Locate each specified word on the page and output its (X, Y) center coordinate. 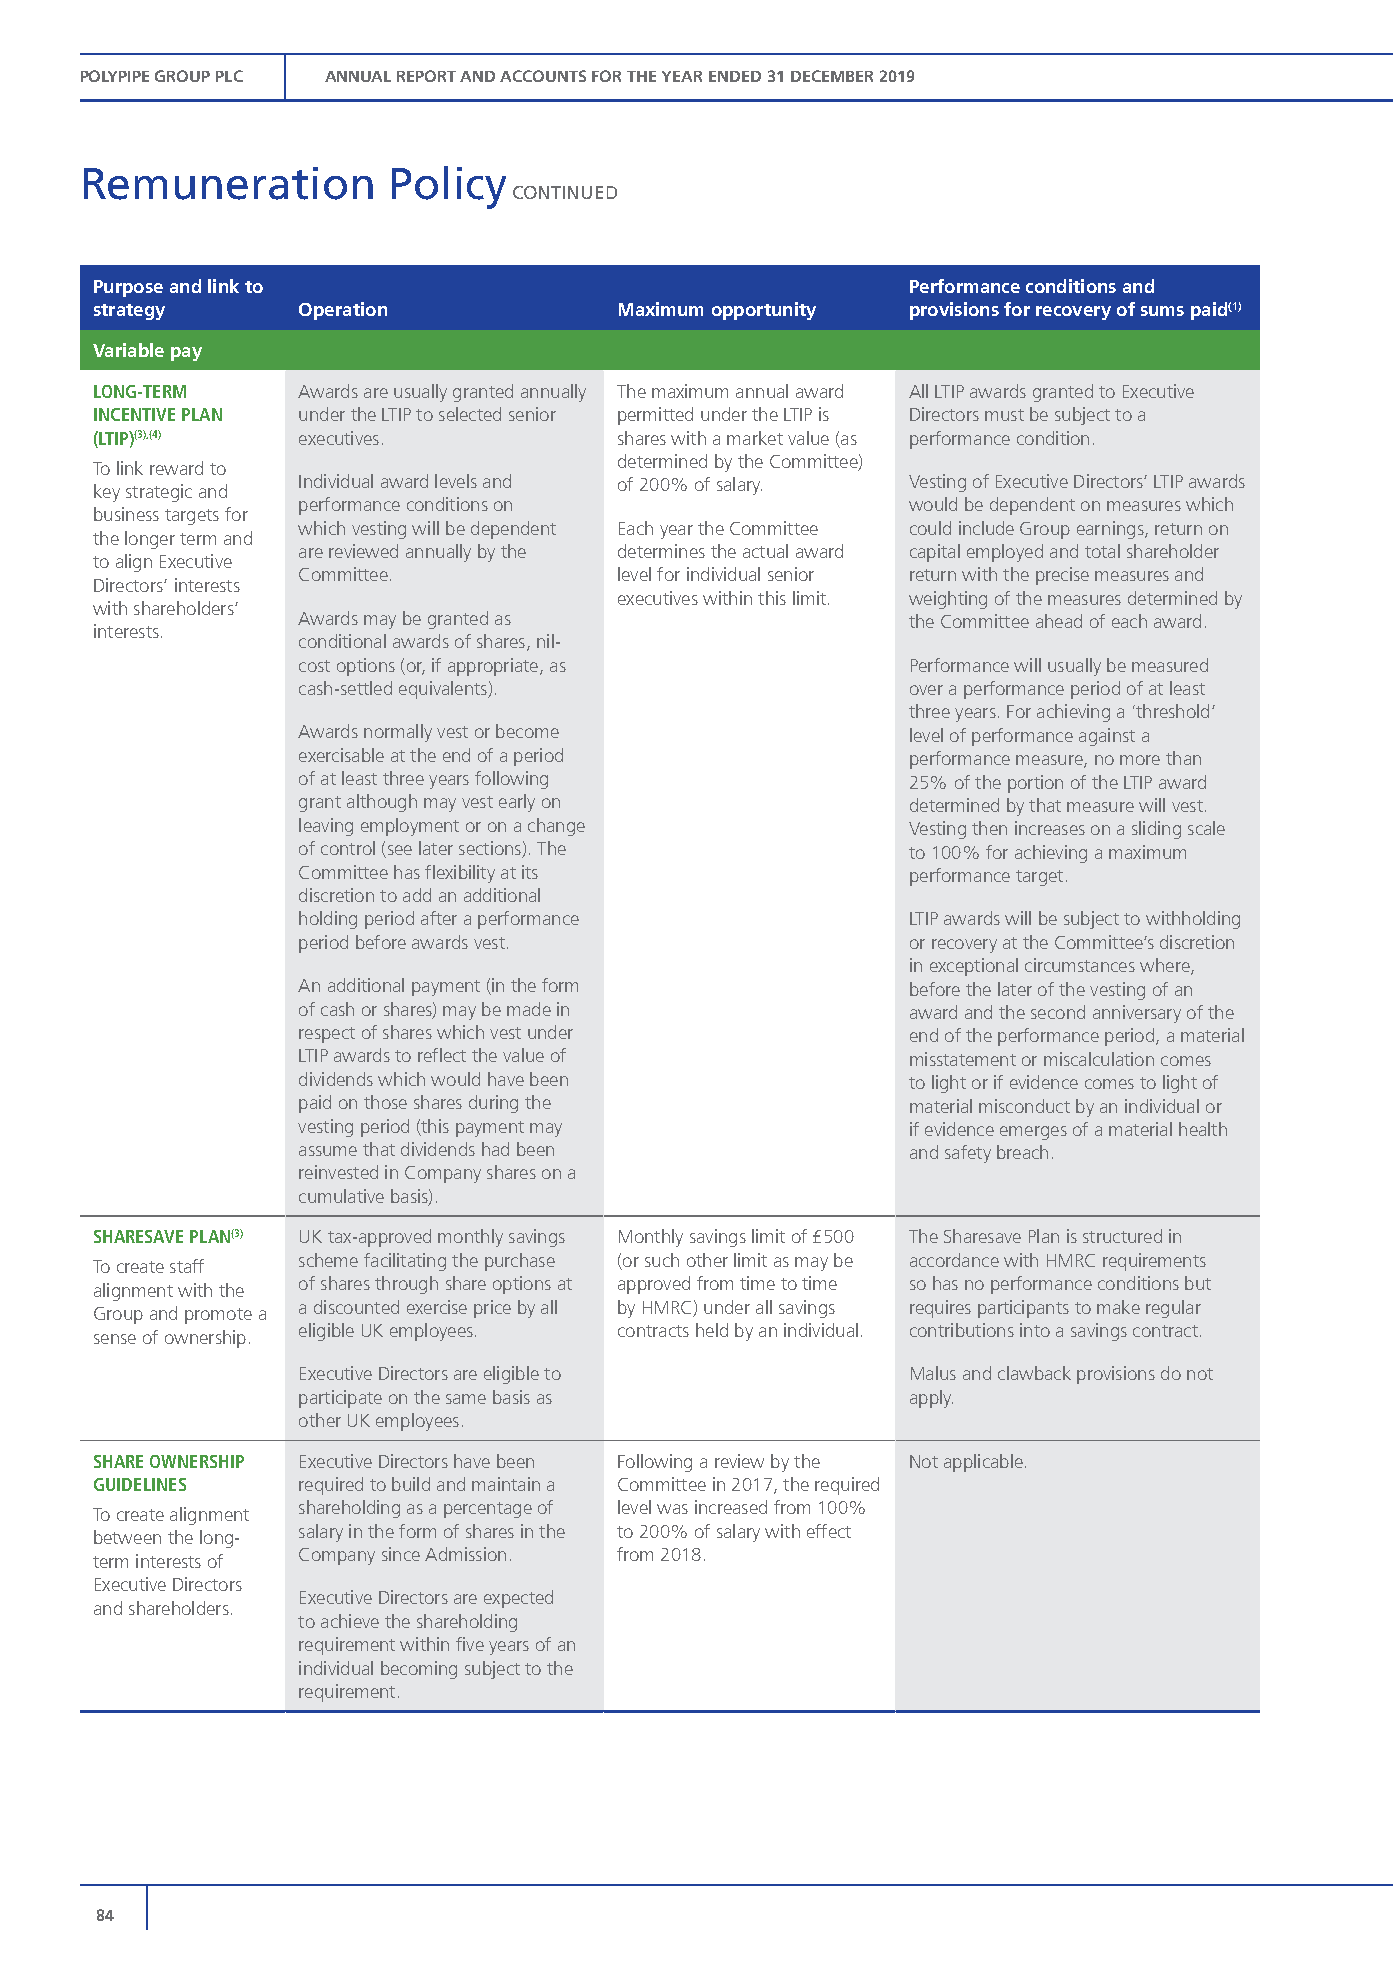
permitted (655, 416)
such (662, 1260)
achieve (350, 1621)
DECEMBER (832, 76)
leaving (326, 827)
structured (1122, 1236)
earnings (1111, 530)
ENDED (735, 76)
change (556, 827)
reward (176, 468)
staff (187, 1266)
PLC (229, 76)
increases (1050, 828)
